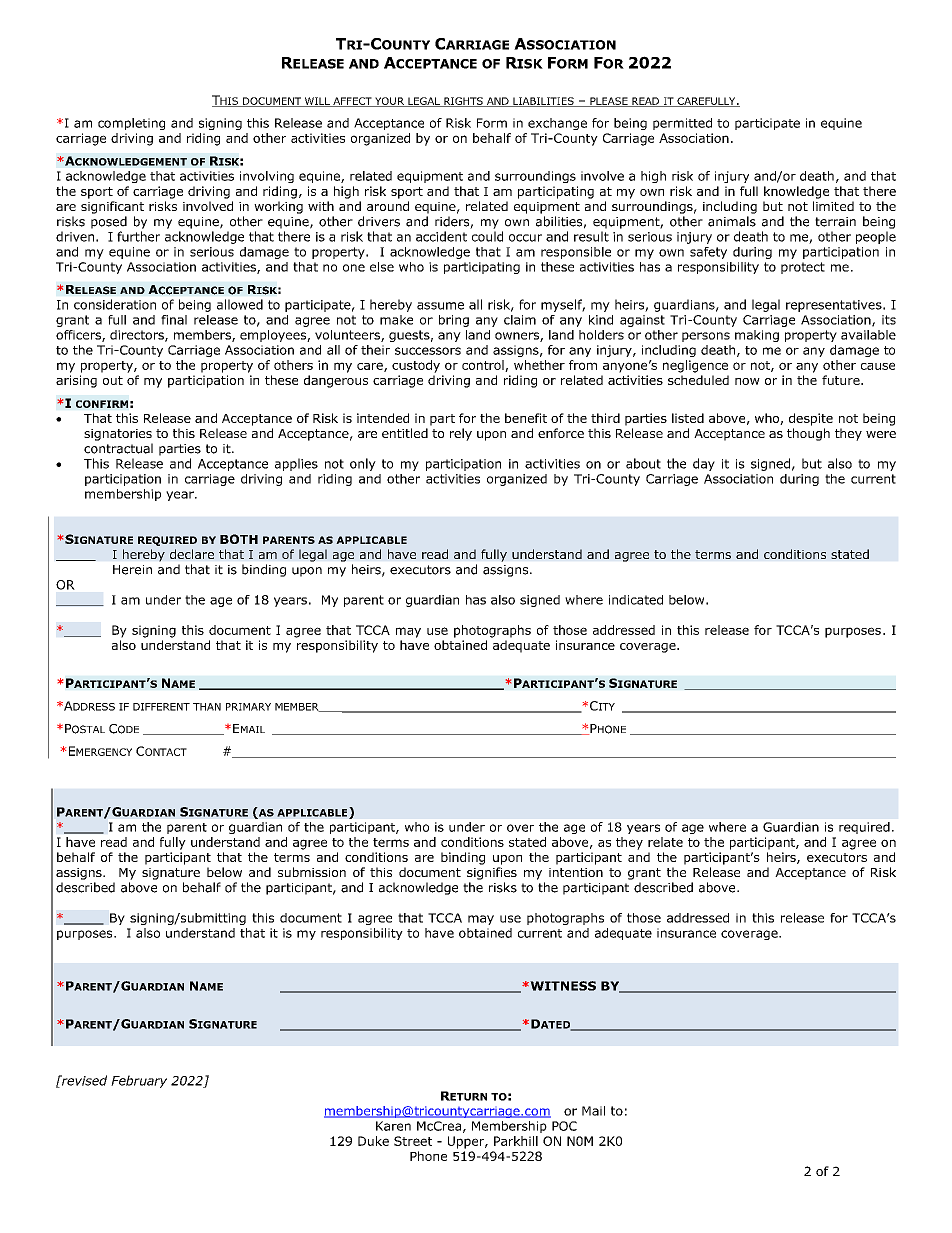 The height and width of the screenshot is (1233, 952). I want to click on rely, so click(461, 434).
